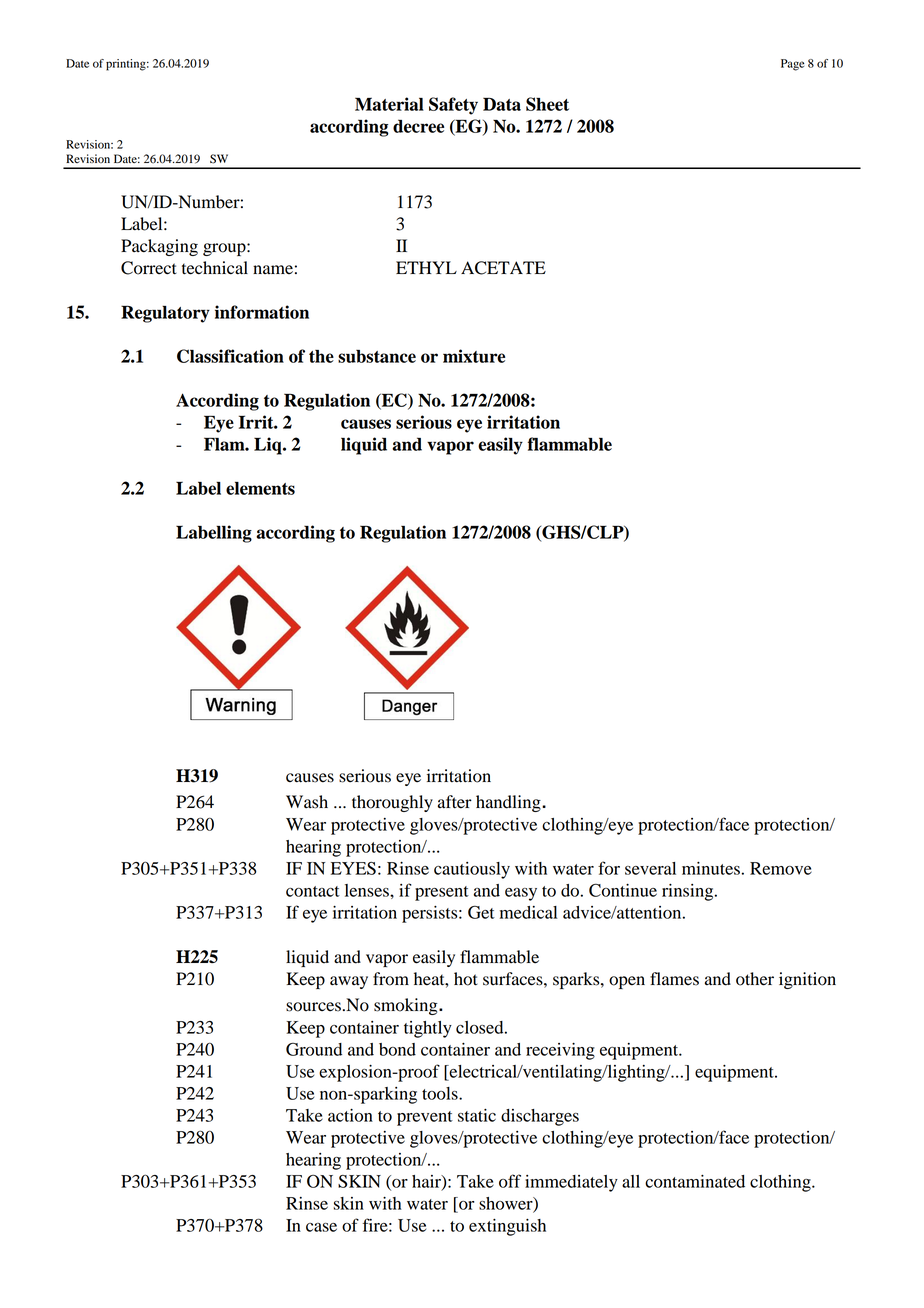 Image resolution: width=924 pixels, height=1308 pixels. I want to click on case, so click(321, 1227).
